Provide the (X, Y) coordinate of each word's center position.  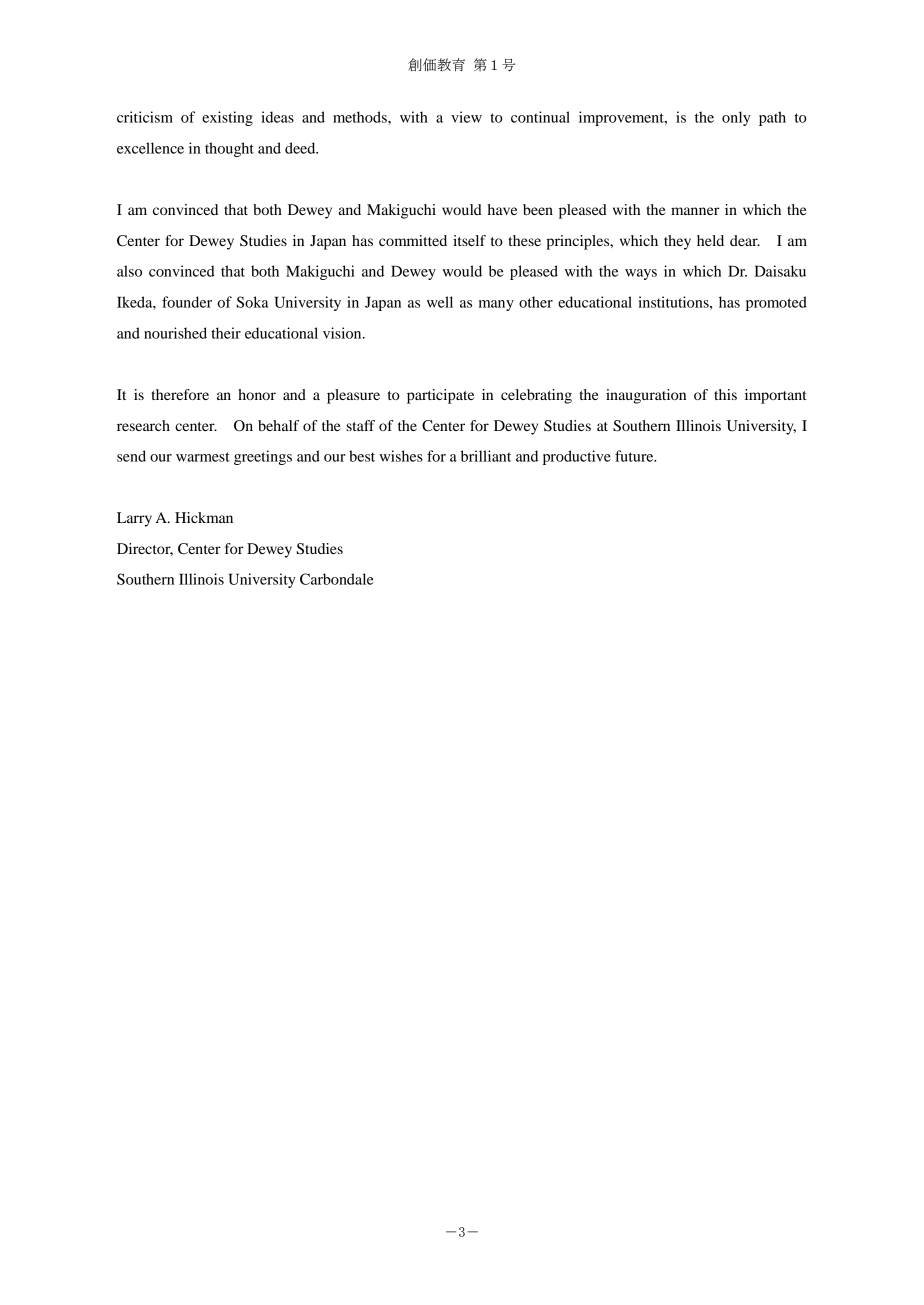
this (725, 394)
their (226, 333)
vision (343, 333)
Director (145, 549)
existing (227, 118)
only (736, 118)
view (466, 117)
